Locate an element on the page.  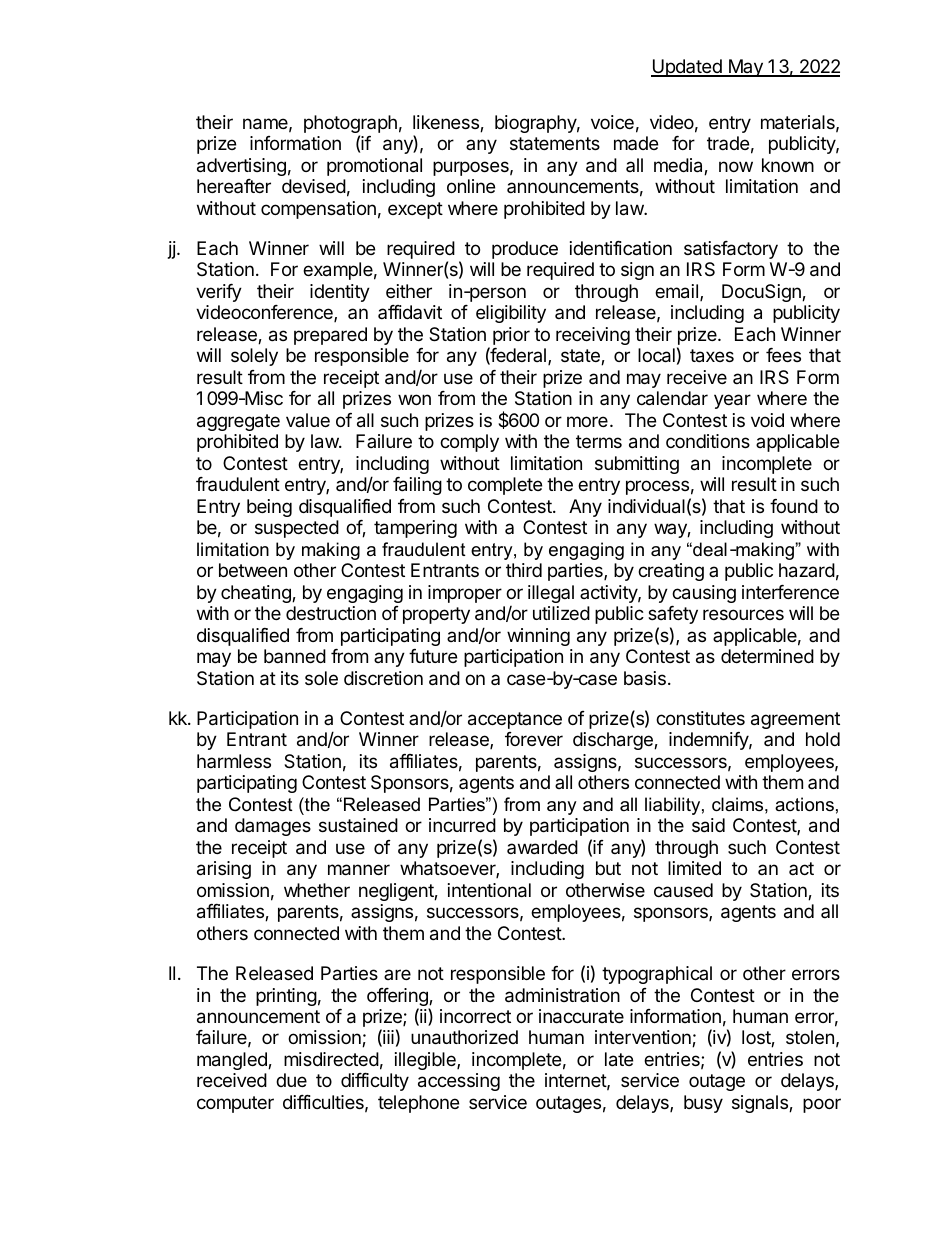
accessing is located at coordinates (459, 1082).
